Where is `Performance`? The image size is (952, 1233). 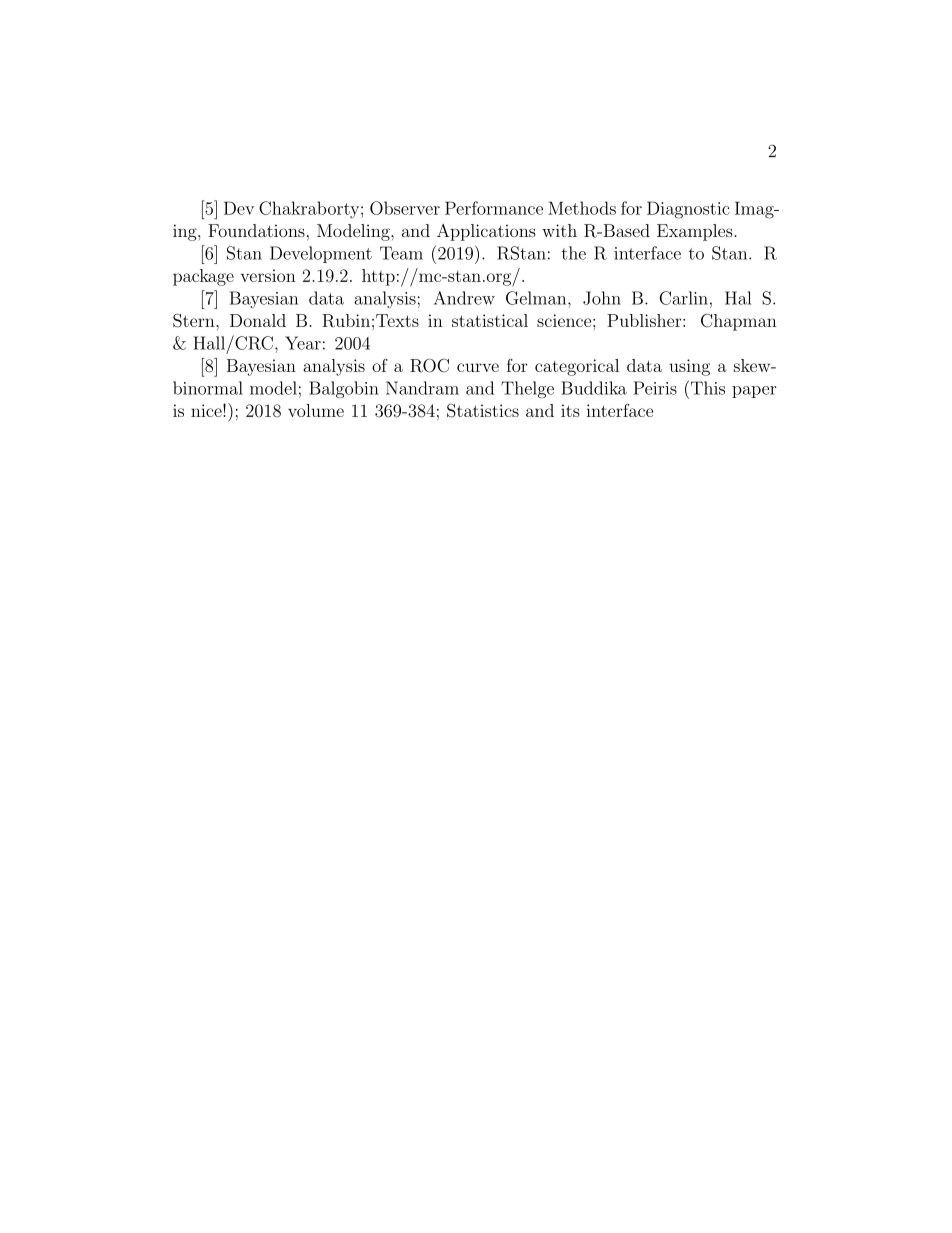 Performance is located at coordinates (494, 208).
